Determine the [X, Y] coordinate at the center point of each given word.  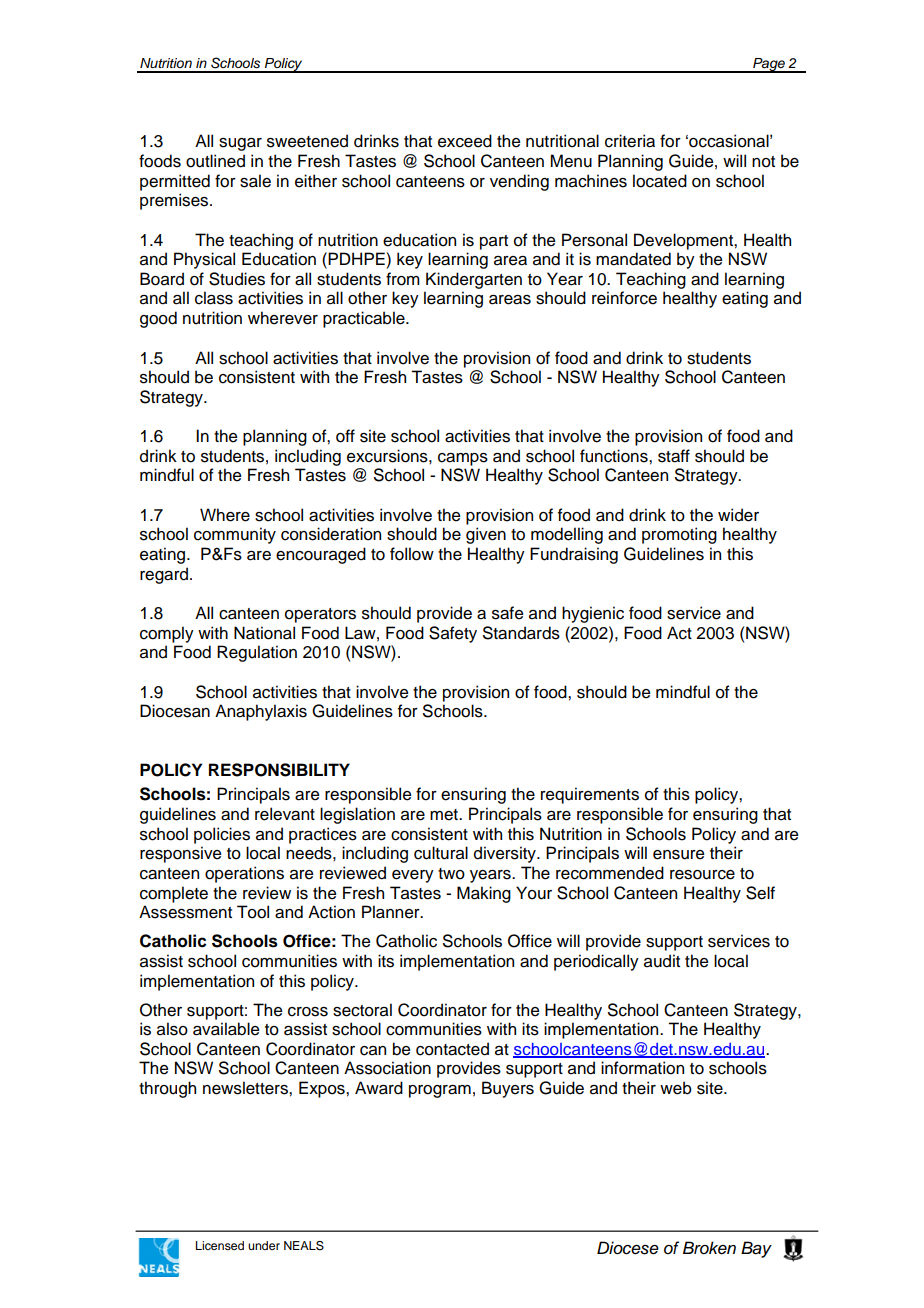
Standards [521, 633]
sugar [240, 144]
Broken [709, 1248]
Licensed [220, 1245]
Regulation [257, 653]
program [440, 1091]
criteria [630, 141]
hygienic [593, 614]
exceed [465, 141]
